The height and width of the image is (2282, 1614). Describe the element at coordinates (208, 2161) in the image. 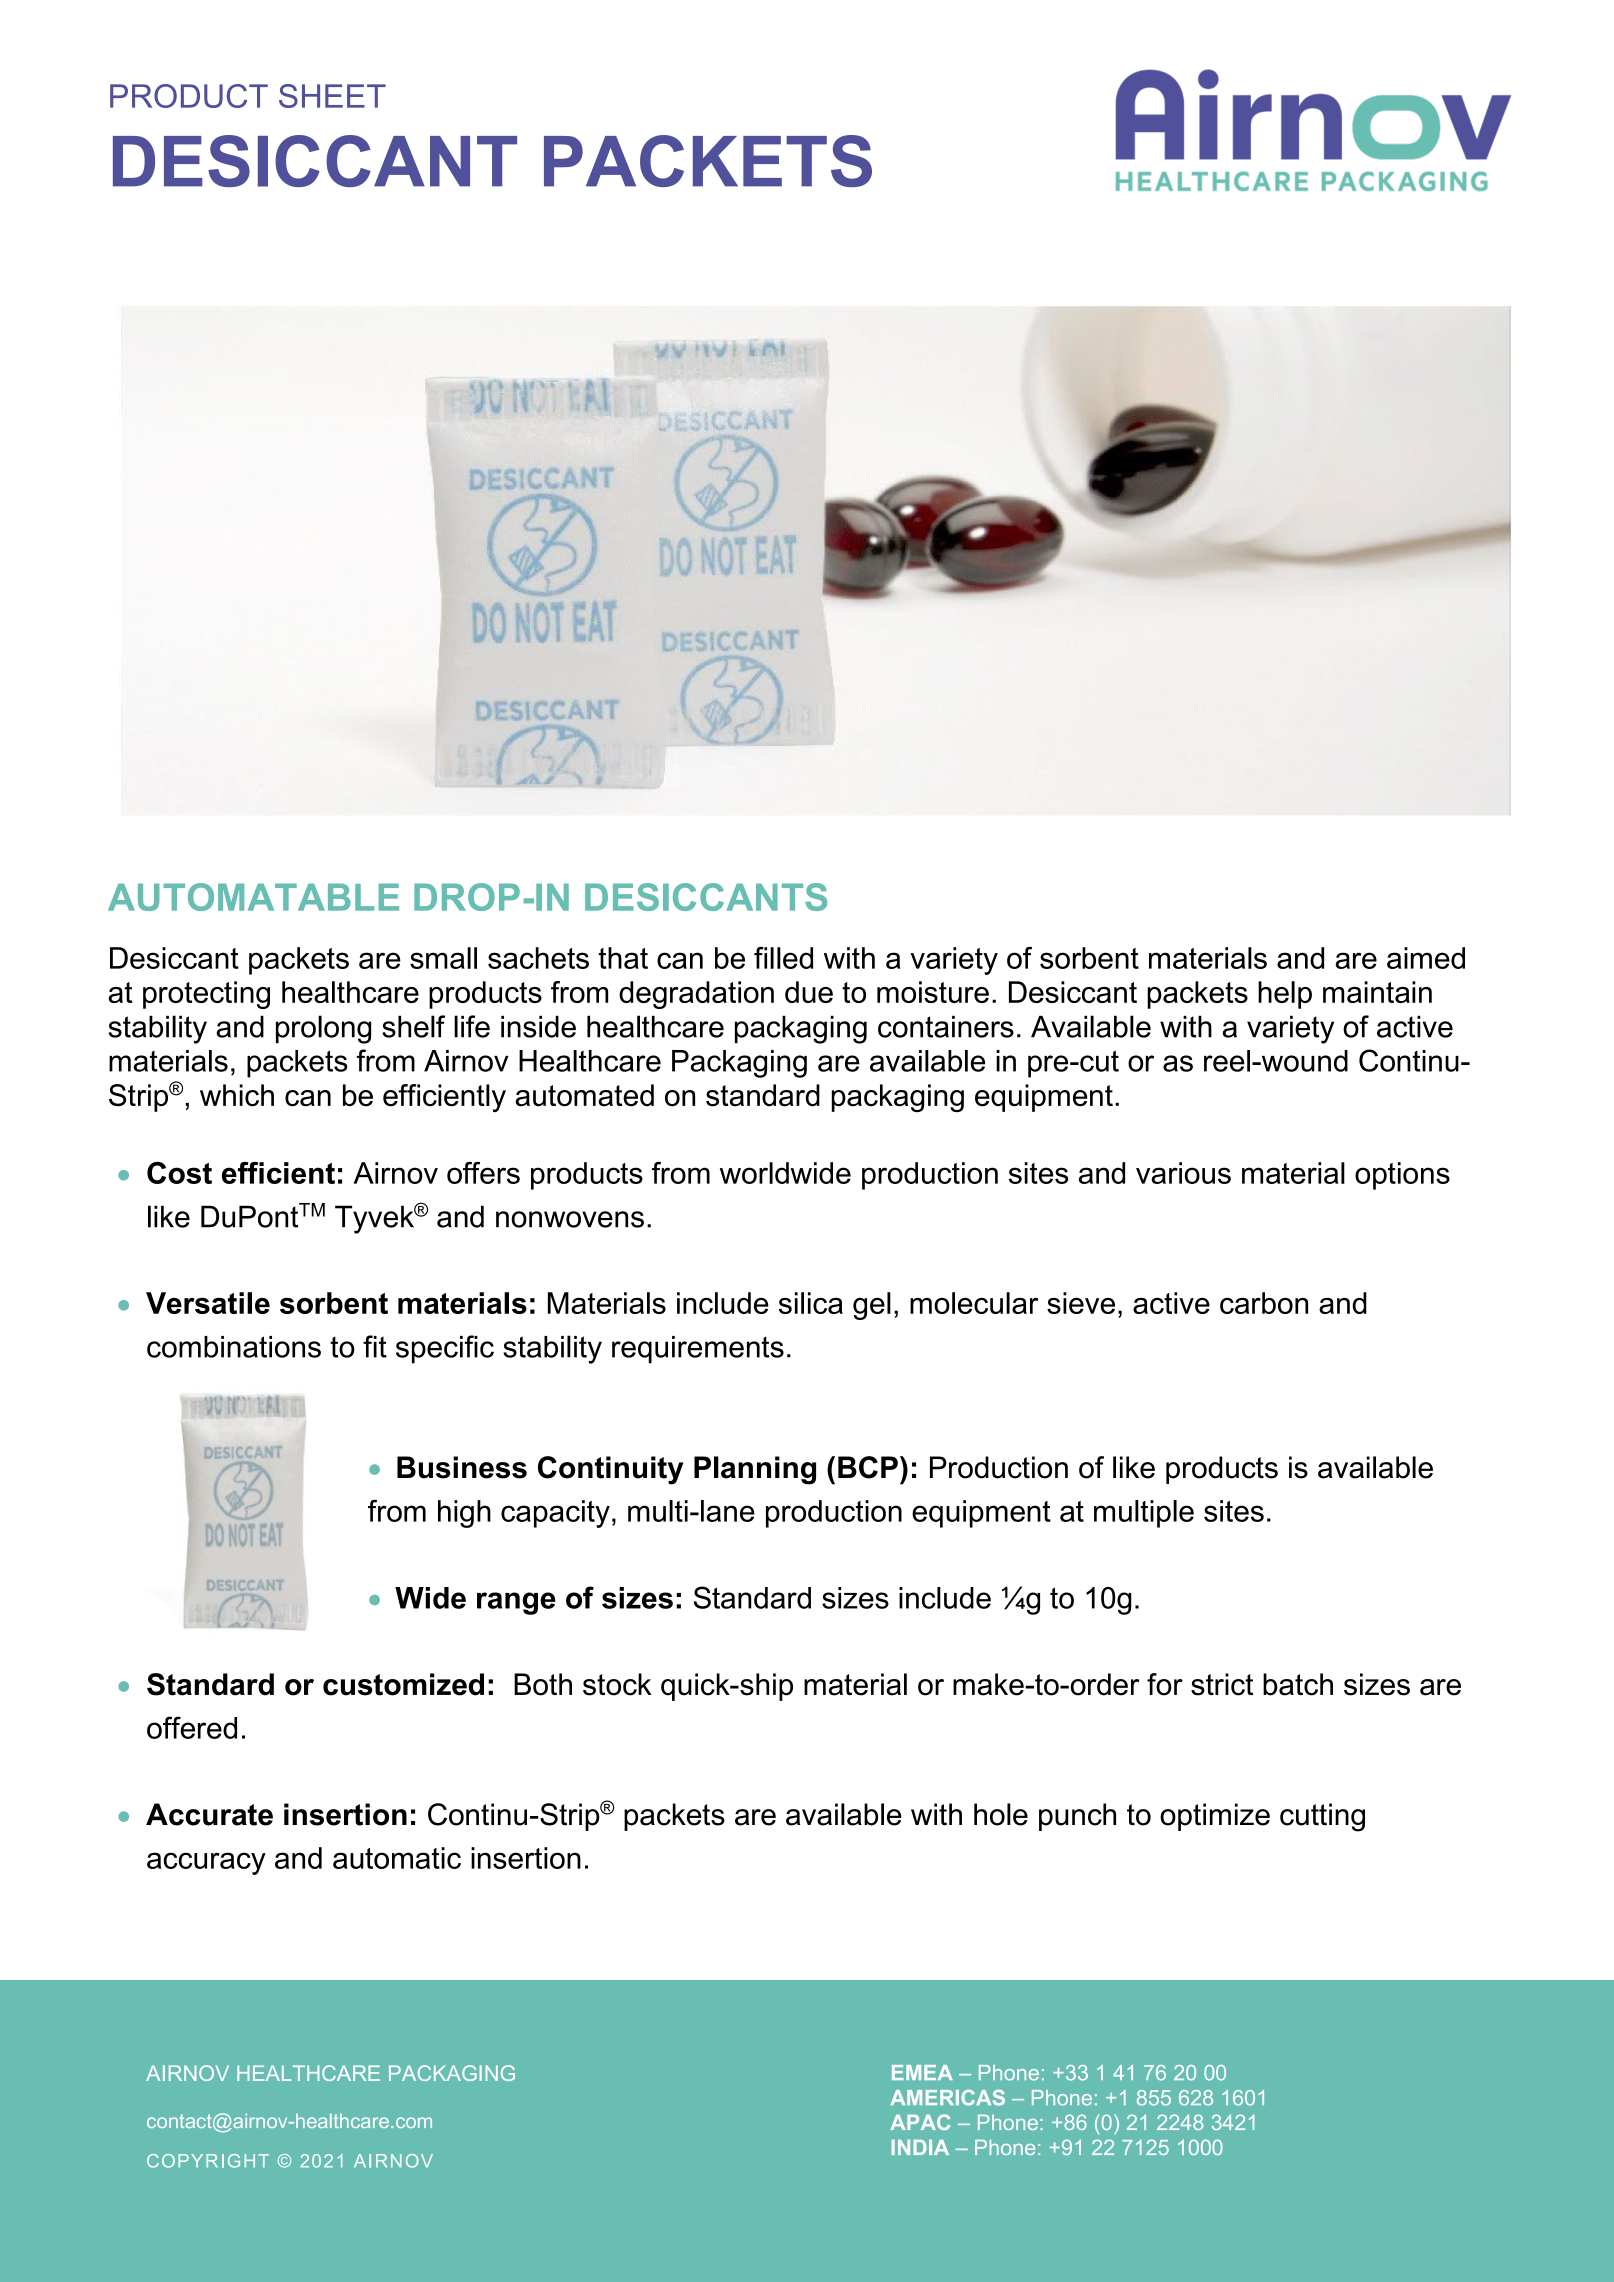

I see `COPYRIGHT` at that location.
